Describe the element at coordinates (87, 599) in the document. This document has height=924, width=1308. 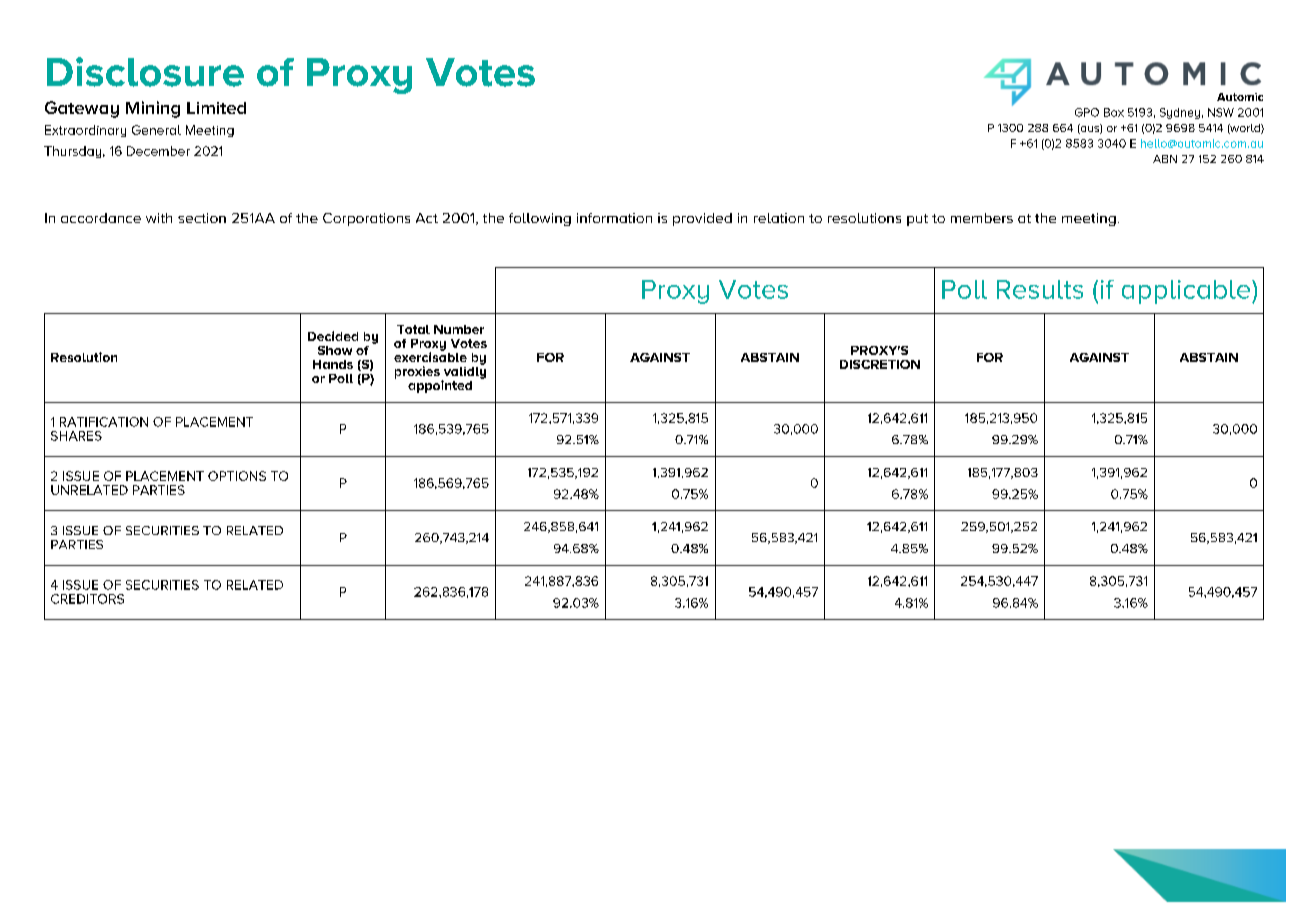
I see `CREDITORS` at that location.
